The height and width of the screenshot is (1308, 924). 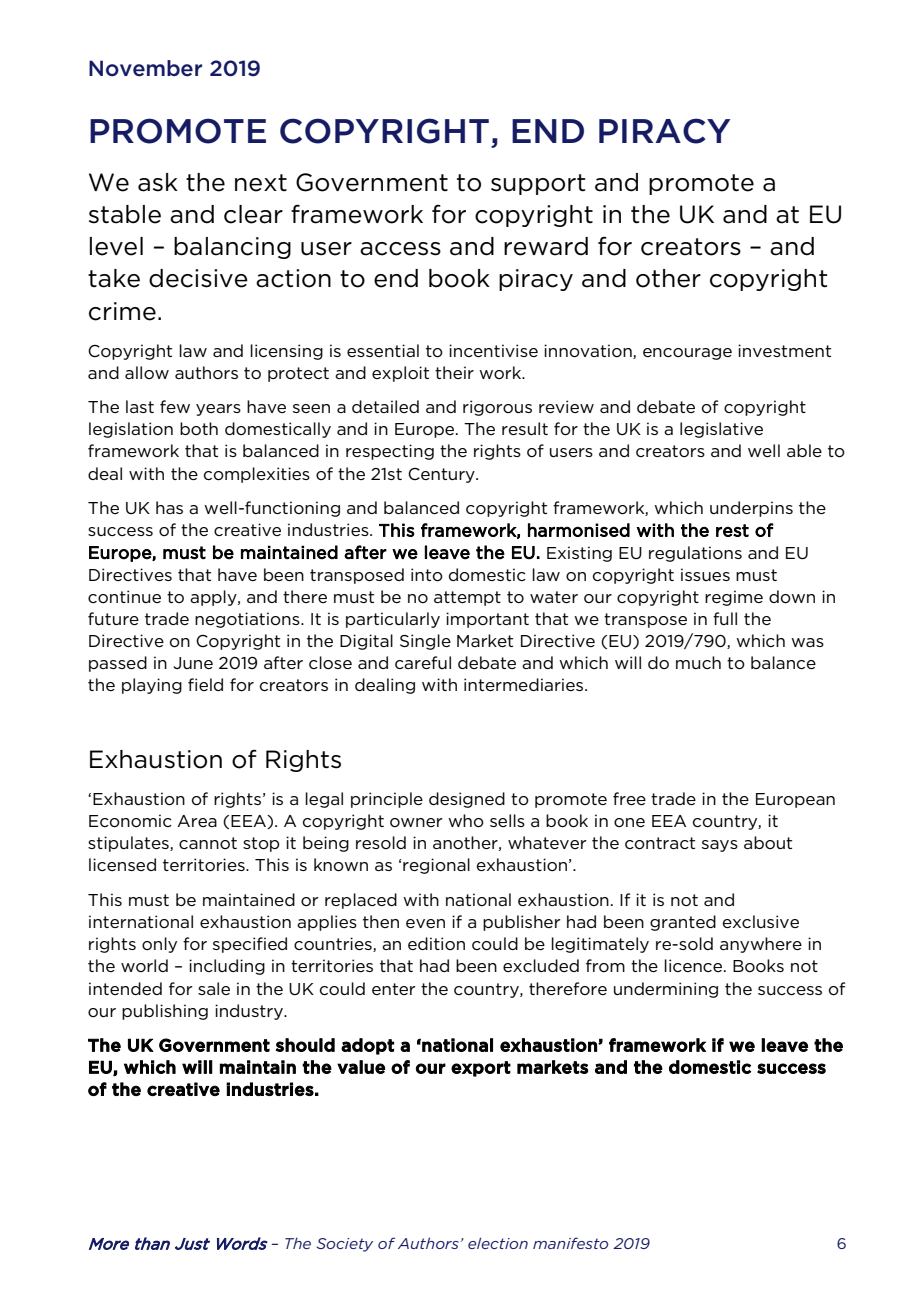 What do you see at coordinates (546, 246) in the screenshot?
I see `reward` at bounding box center [546, 246].
